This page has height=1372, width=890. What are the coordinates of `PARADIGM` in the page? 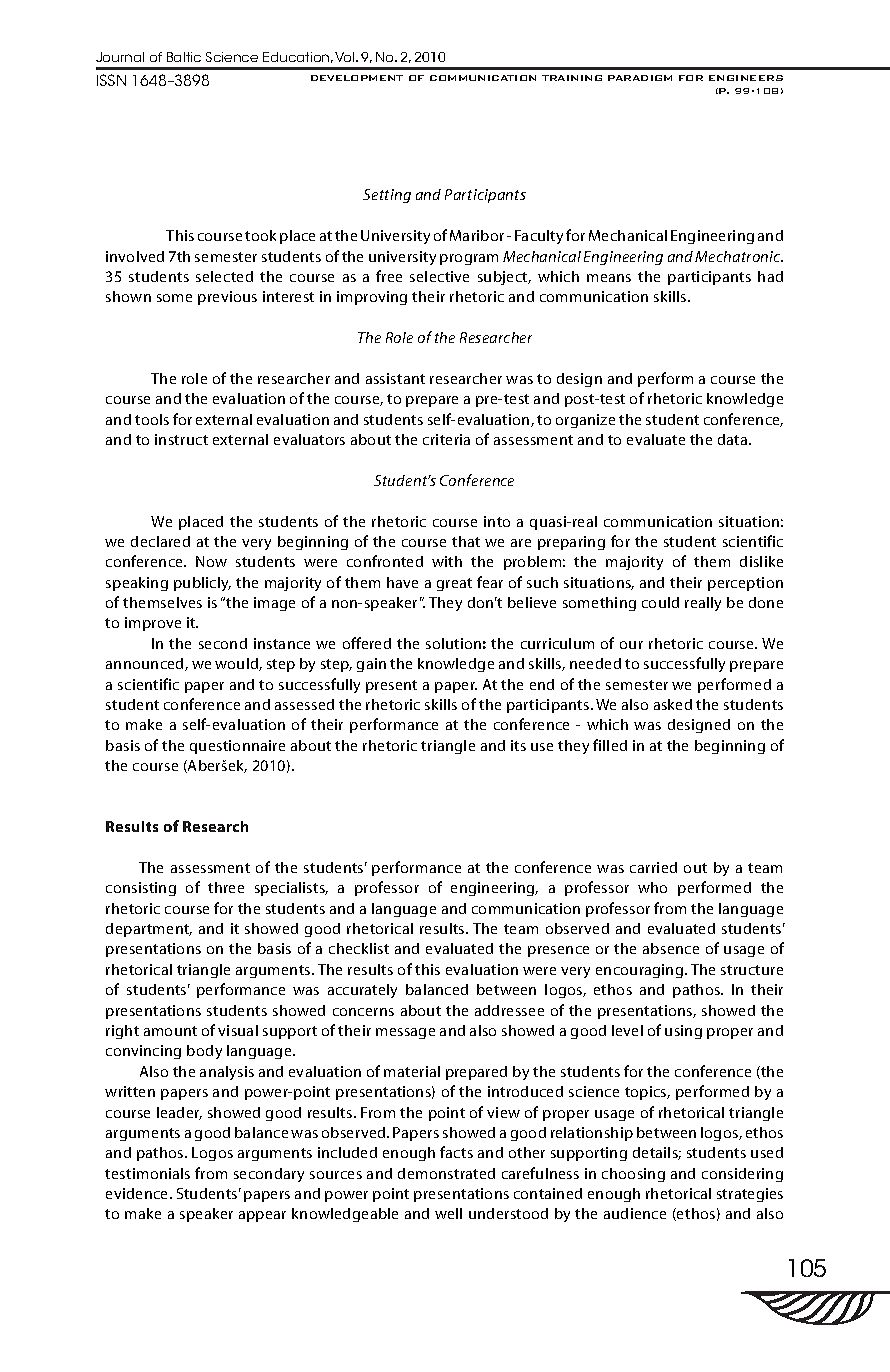 It's located at (640, 78).
